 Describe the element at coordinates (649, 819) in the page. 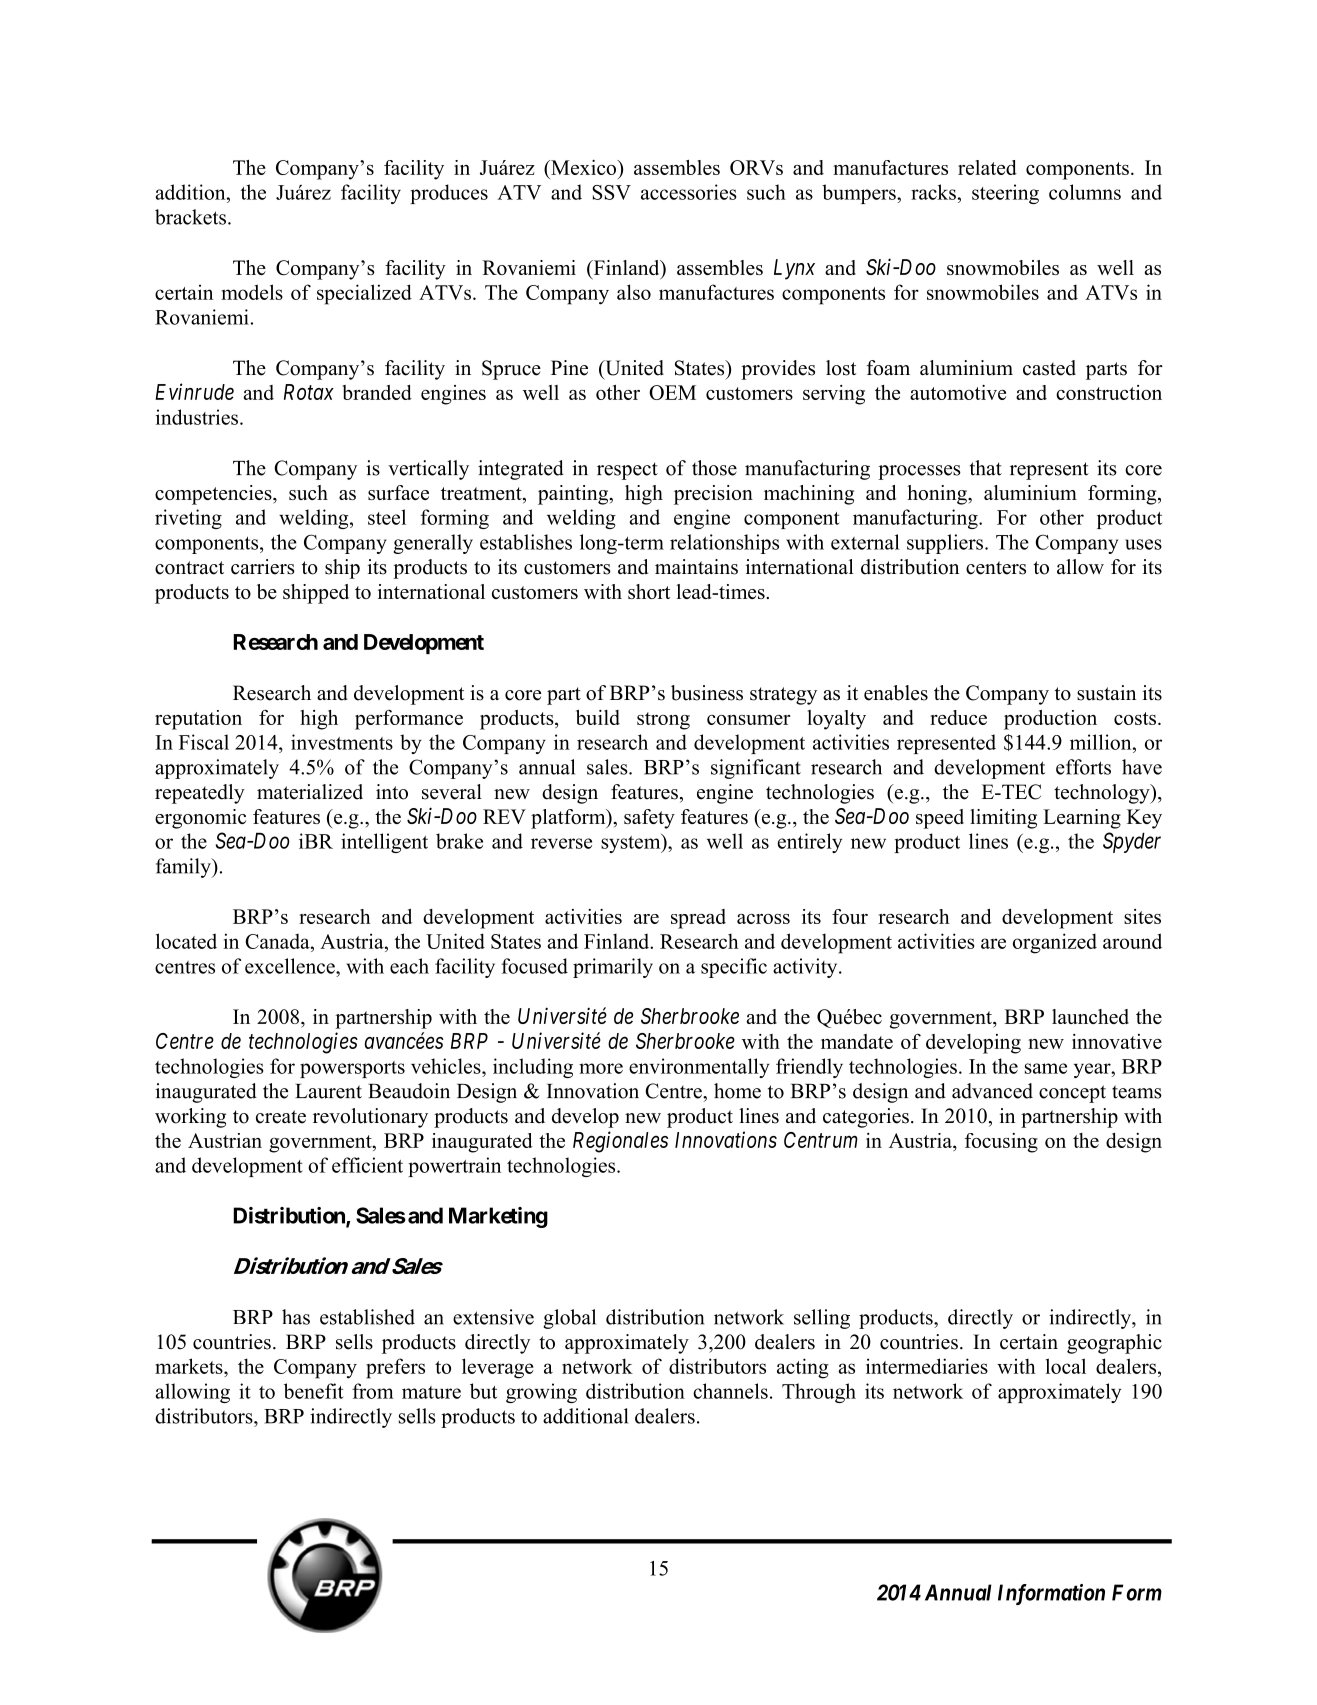

I see `safety` at that location.
